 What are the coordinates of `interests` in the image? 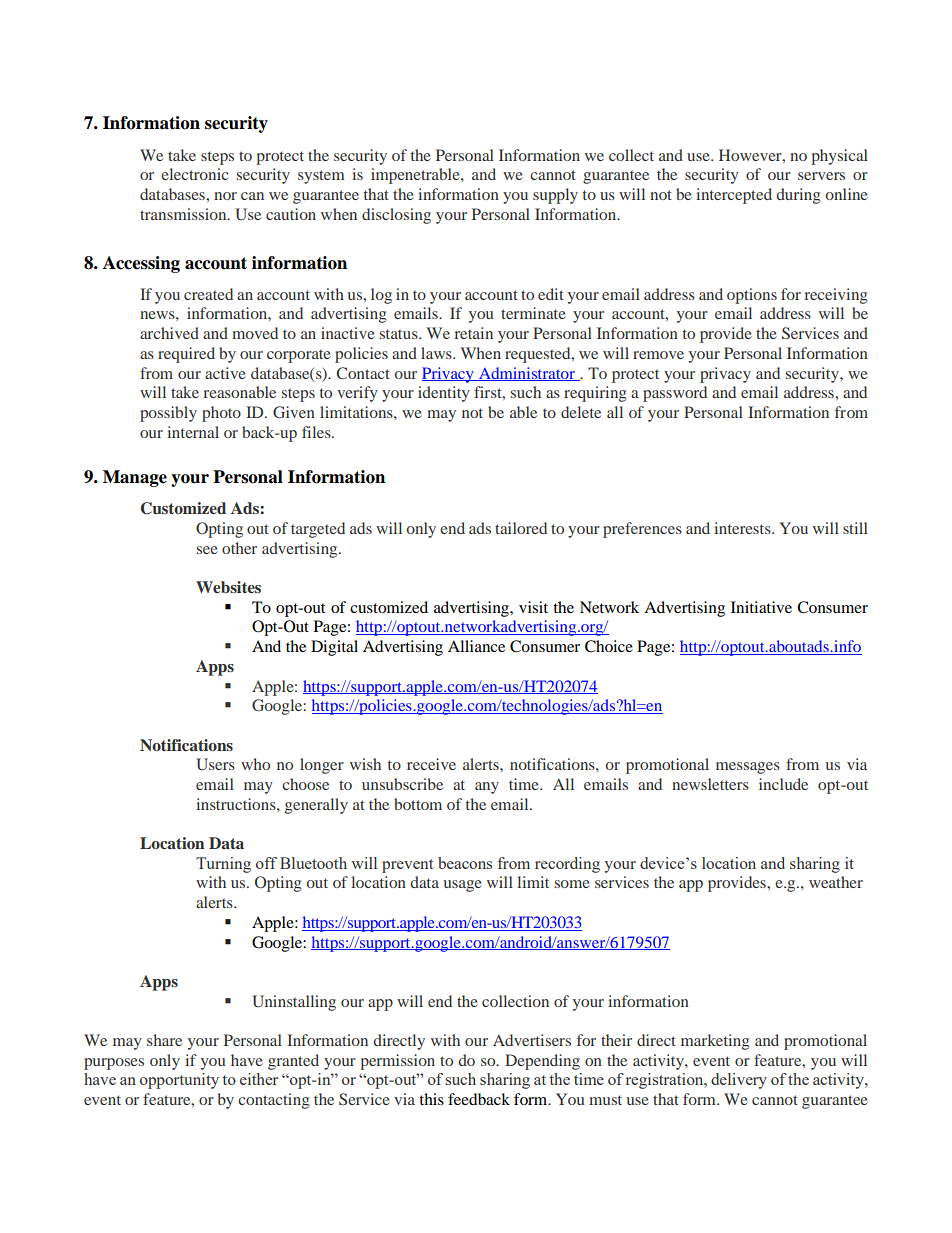 It's located at (743, 528).
